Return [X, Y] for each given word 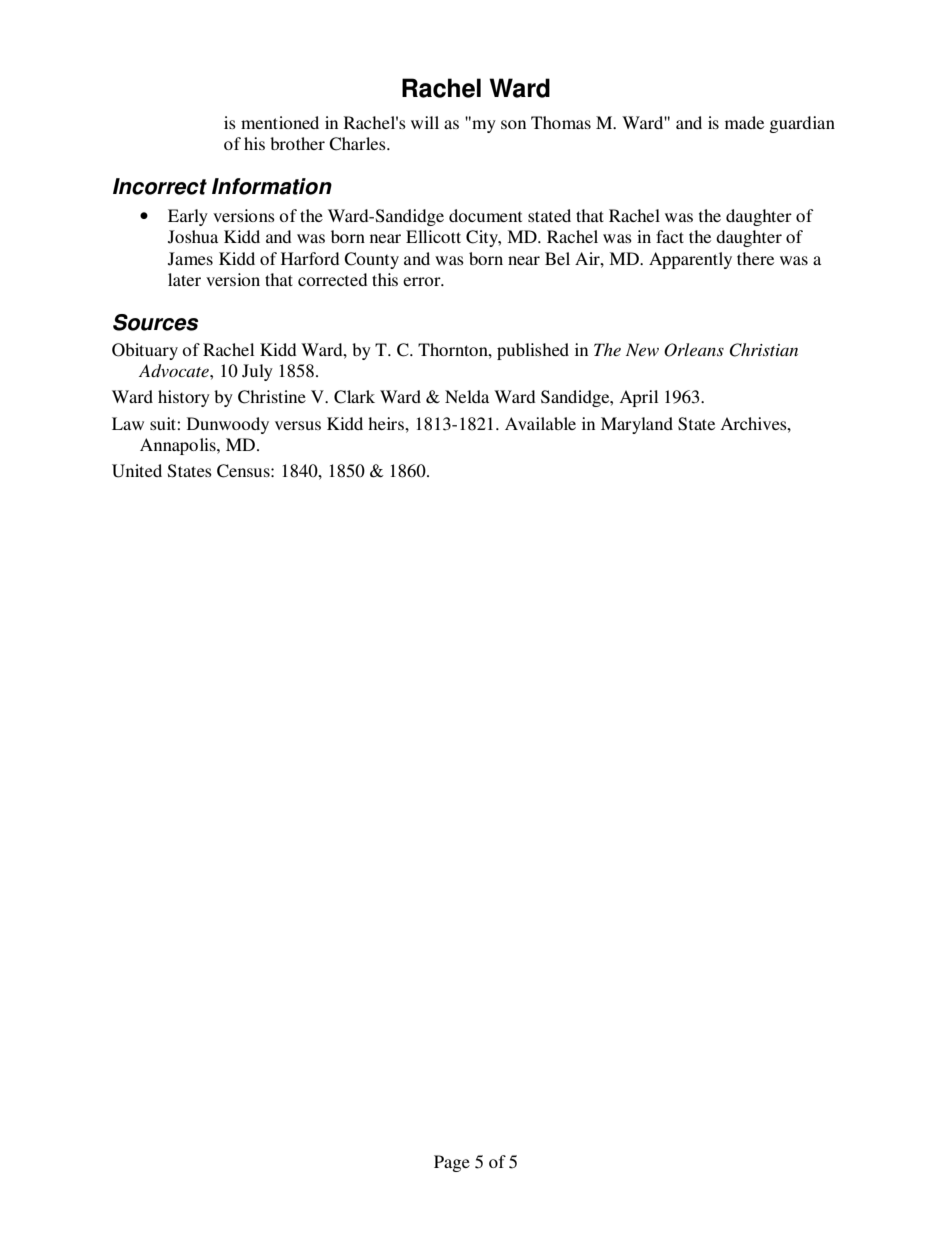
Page [452, 1163]
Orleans [694, 350]
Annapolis [179, 446]
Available [540, 423]
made [744, 122]
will [425, 122]
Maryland [637, 425]
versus [298, 425]
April [638, 398]
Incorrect [160, 186]
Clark [354, 397]
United [137, 471]
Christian [763, 350]
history [184, 398]
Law [128, 423]
